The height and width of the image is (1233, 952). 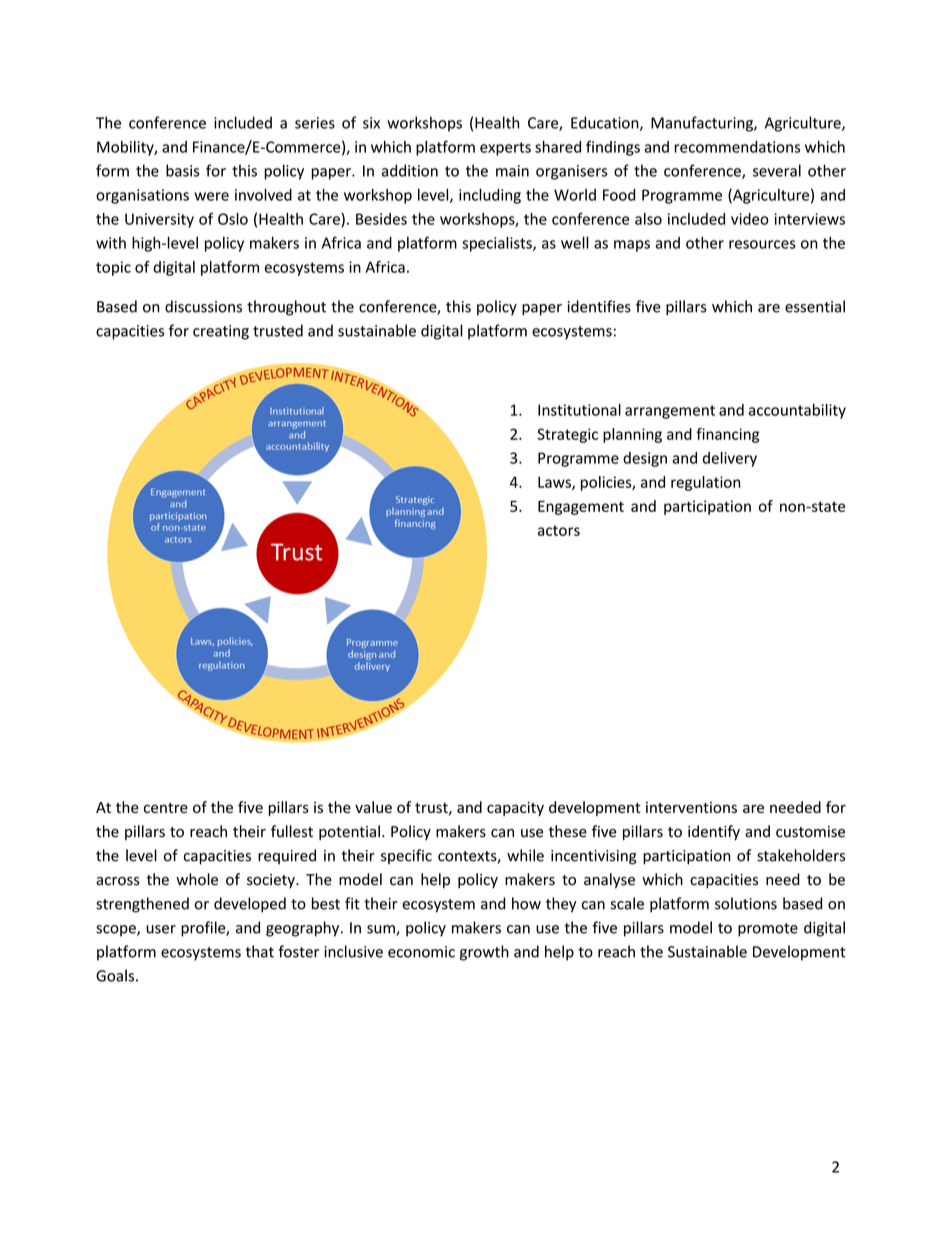 What do you see at coordinates (815, 306) in the image?
I see `essential` at bounding box center [815, 306].
